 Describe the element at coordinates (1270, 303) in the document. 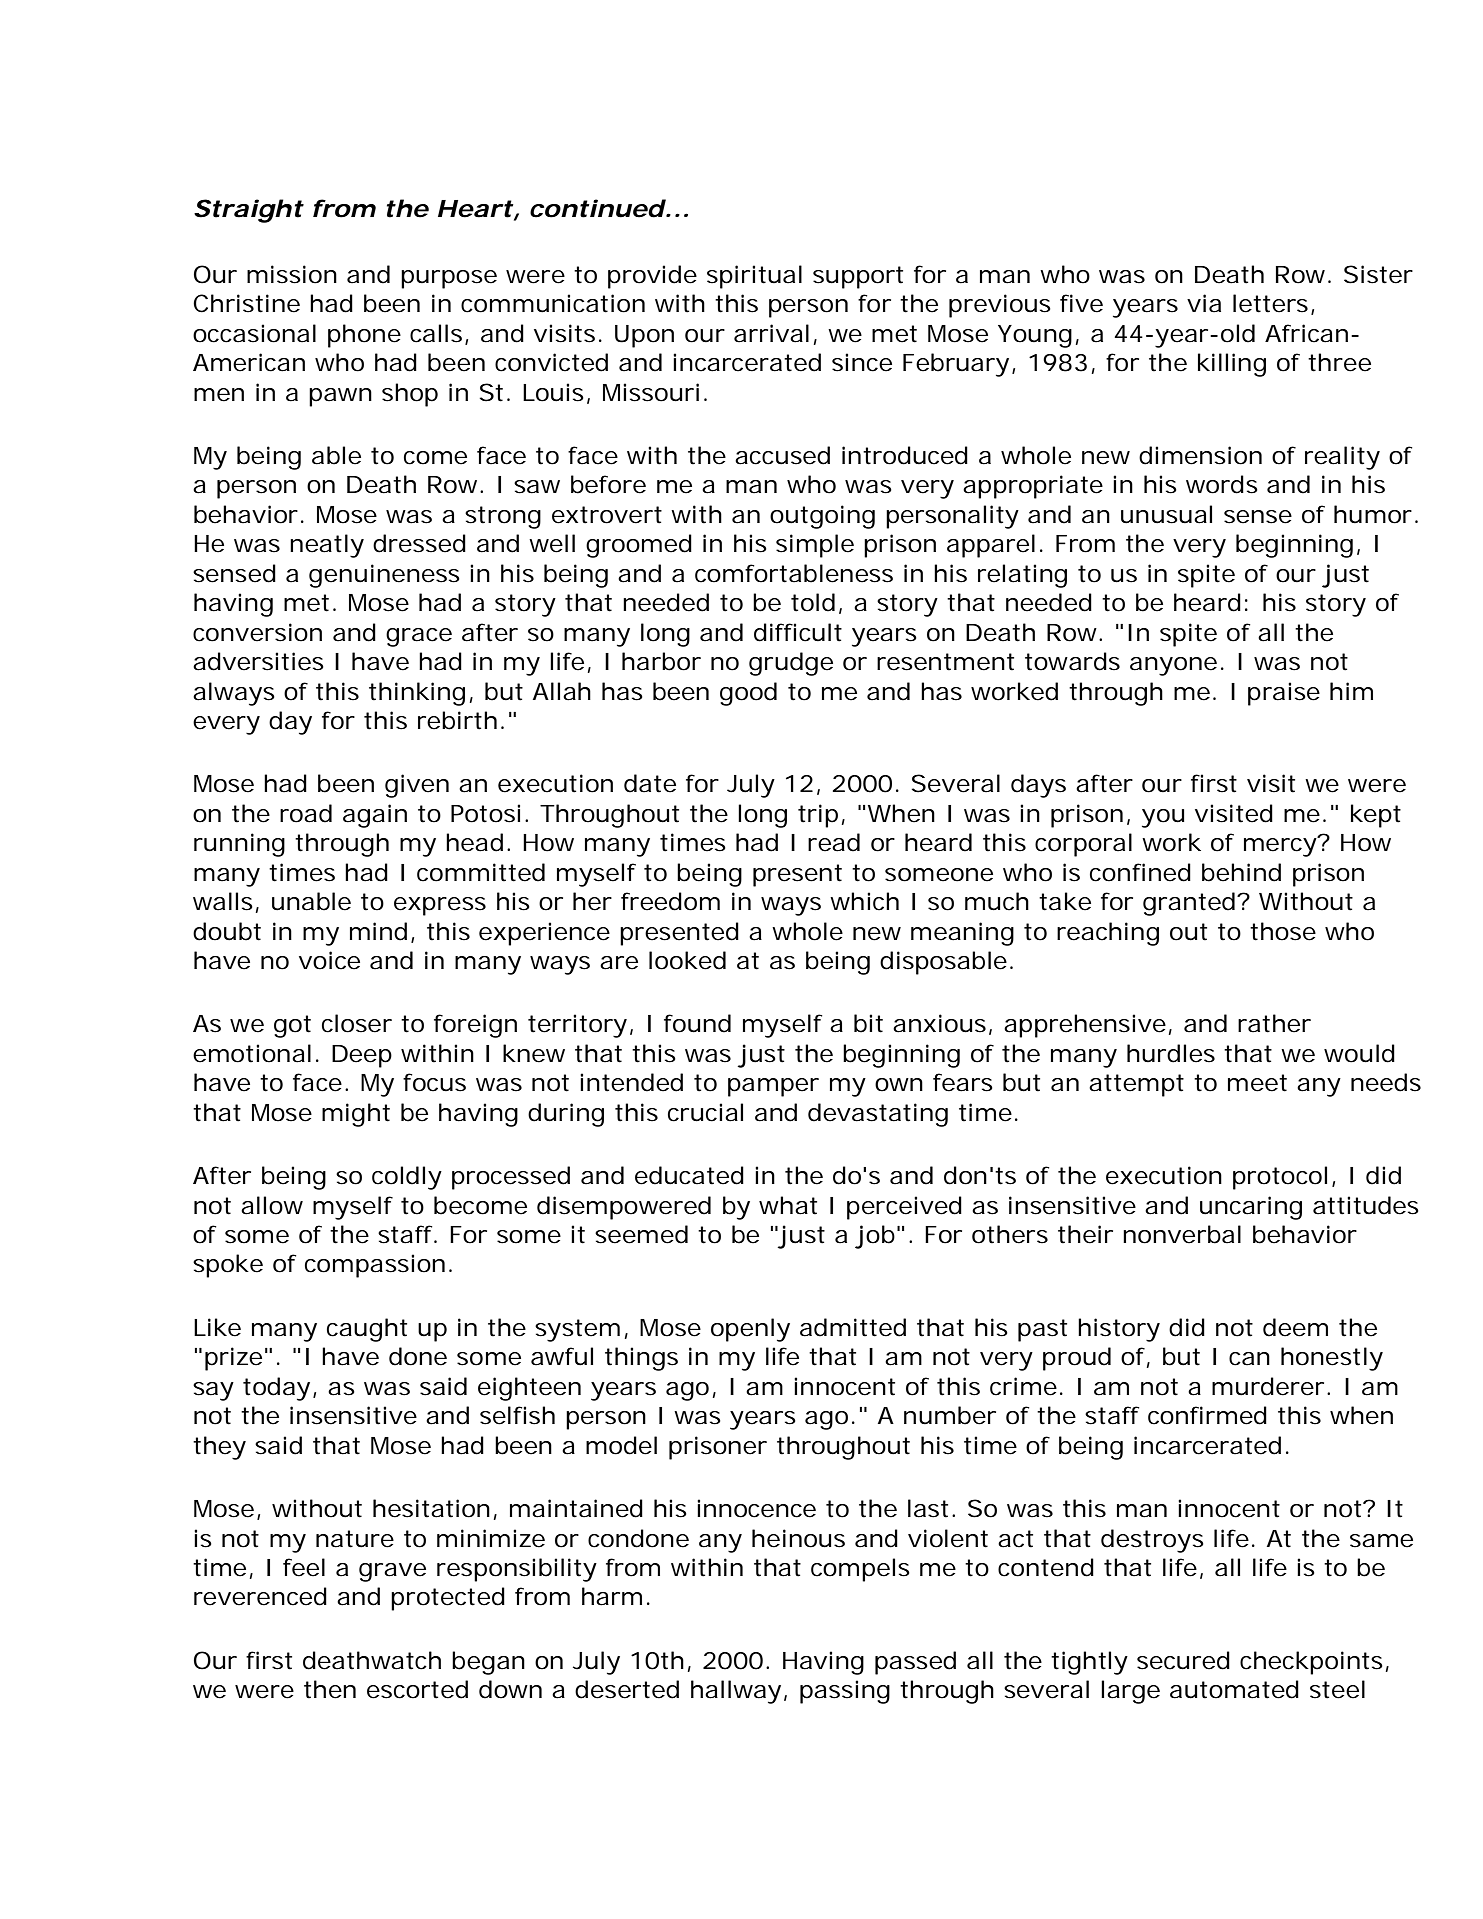

I see `letters` at that location.
